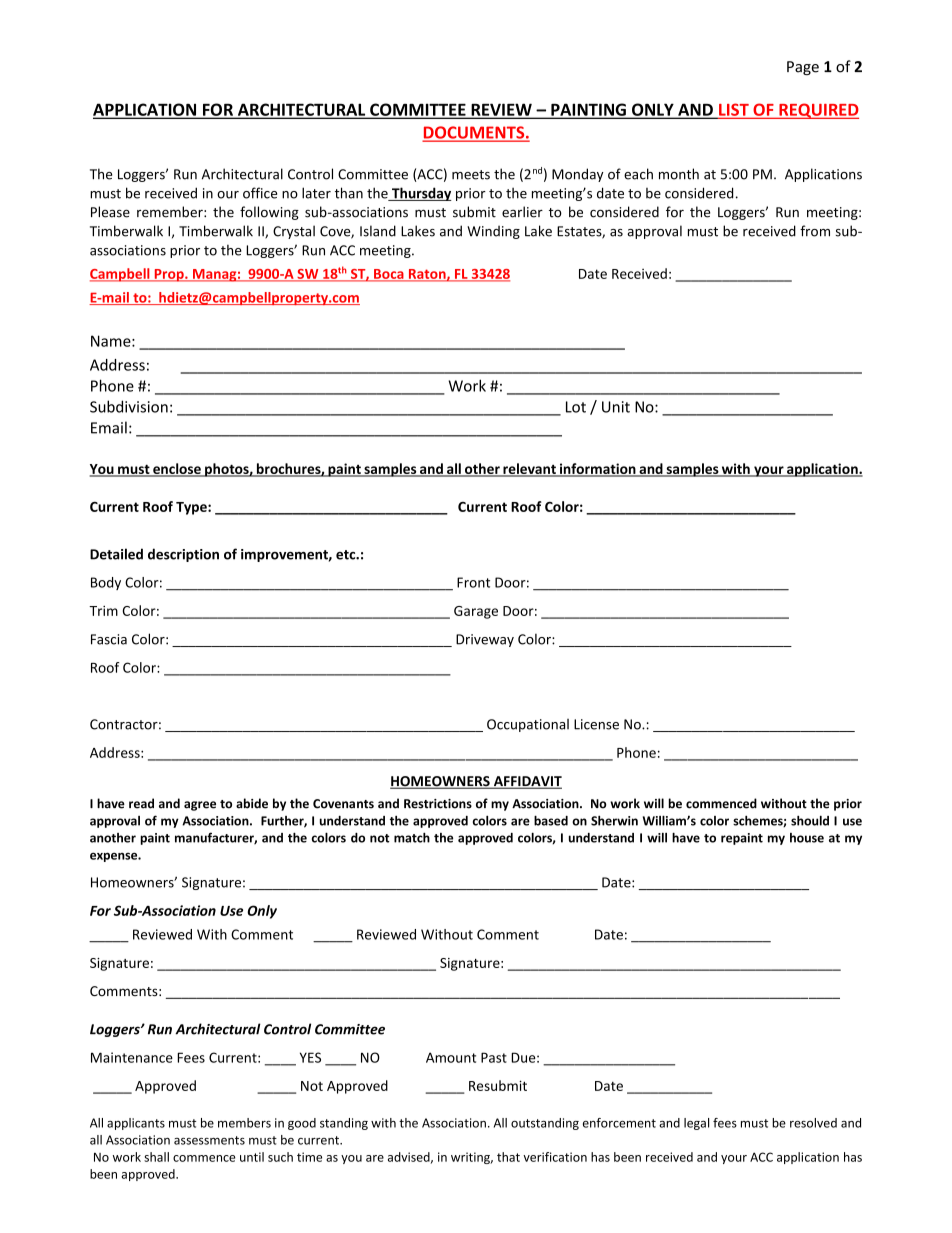 Image resolution: width=952 pixels, height=1233 pixels. I want to click on Unit, so click(616, 407).
